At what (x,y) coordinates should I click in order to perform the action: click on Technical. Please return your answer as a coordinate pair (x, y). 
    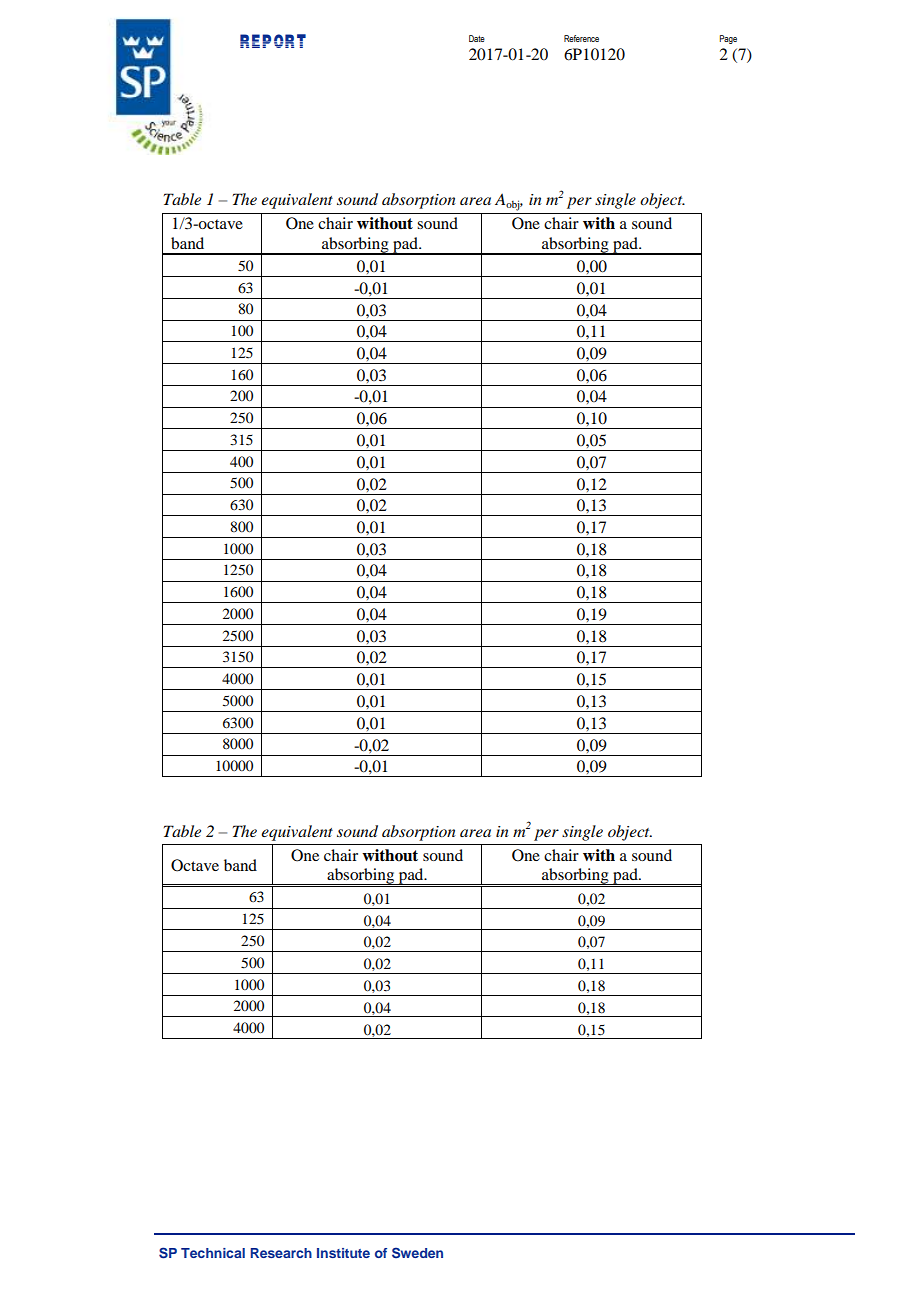
    Looking at the image, I should click on (213, 1253).
